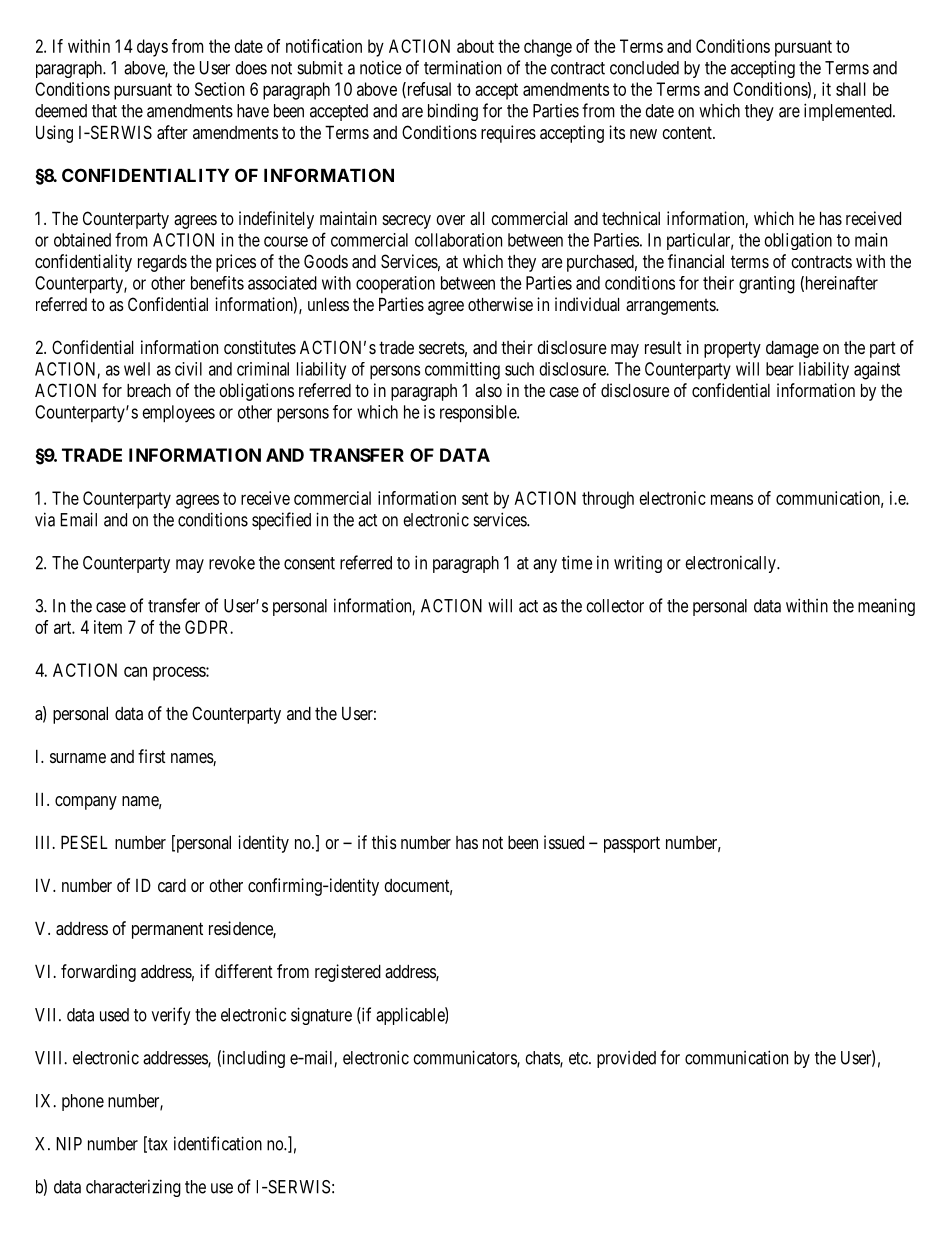  Describe the element at coordinates (577, 562) in the screenshot. I see `time` at that location.
